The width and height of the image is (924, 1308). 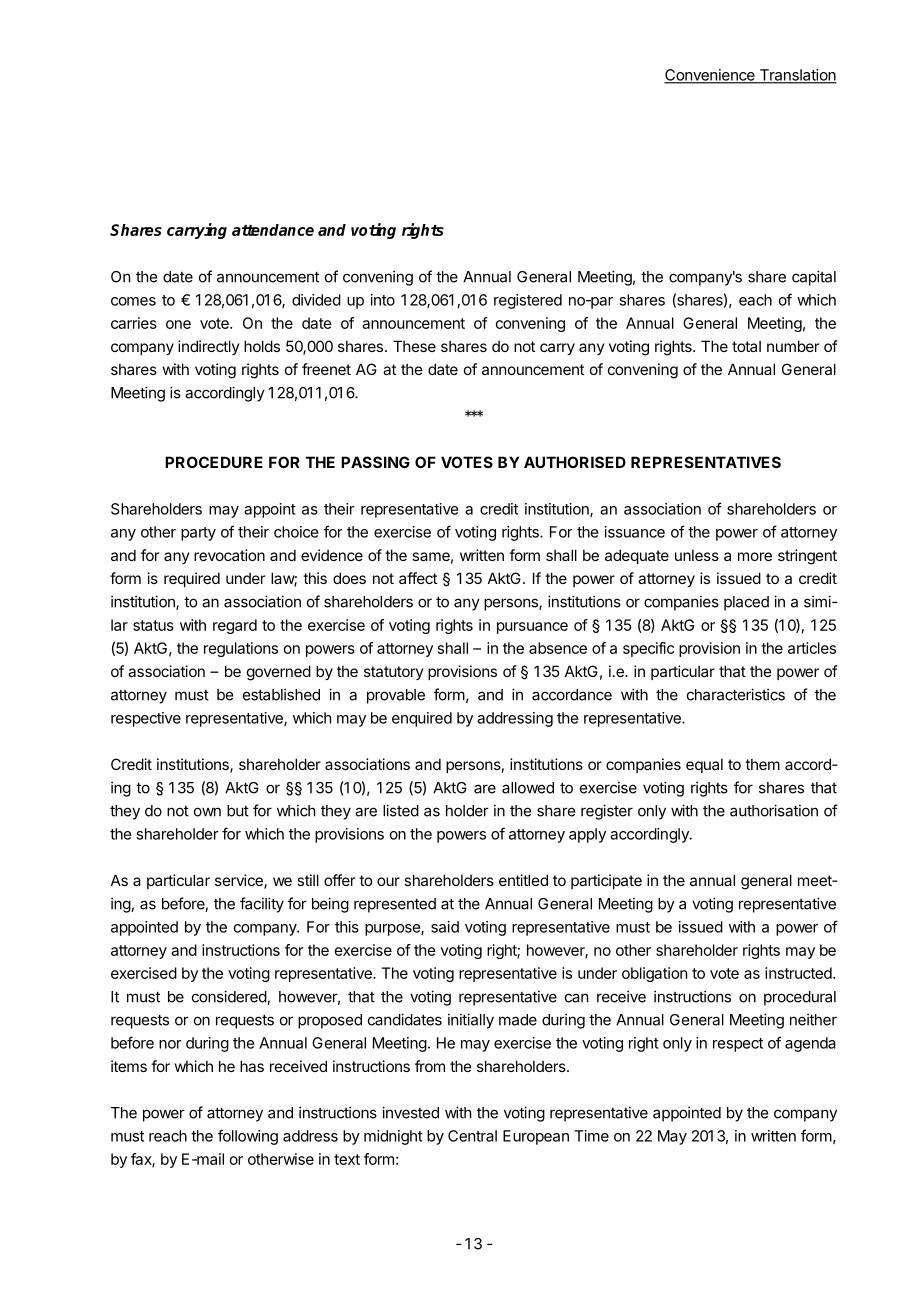 I want to click on agenda, so click(x=810, y=1044).
